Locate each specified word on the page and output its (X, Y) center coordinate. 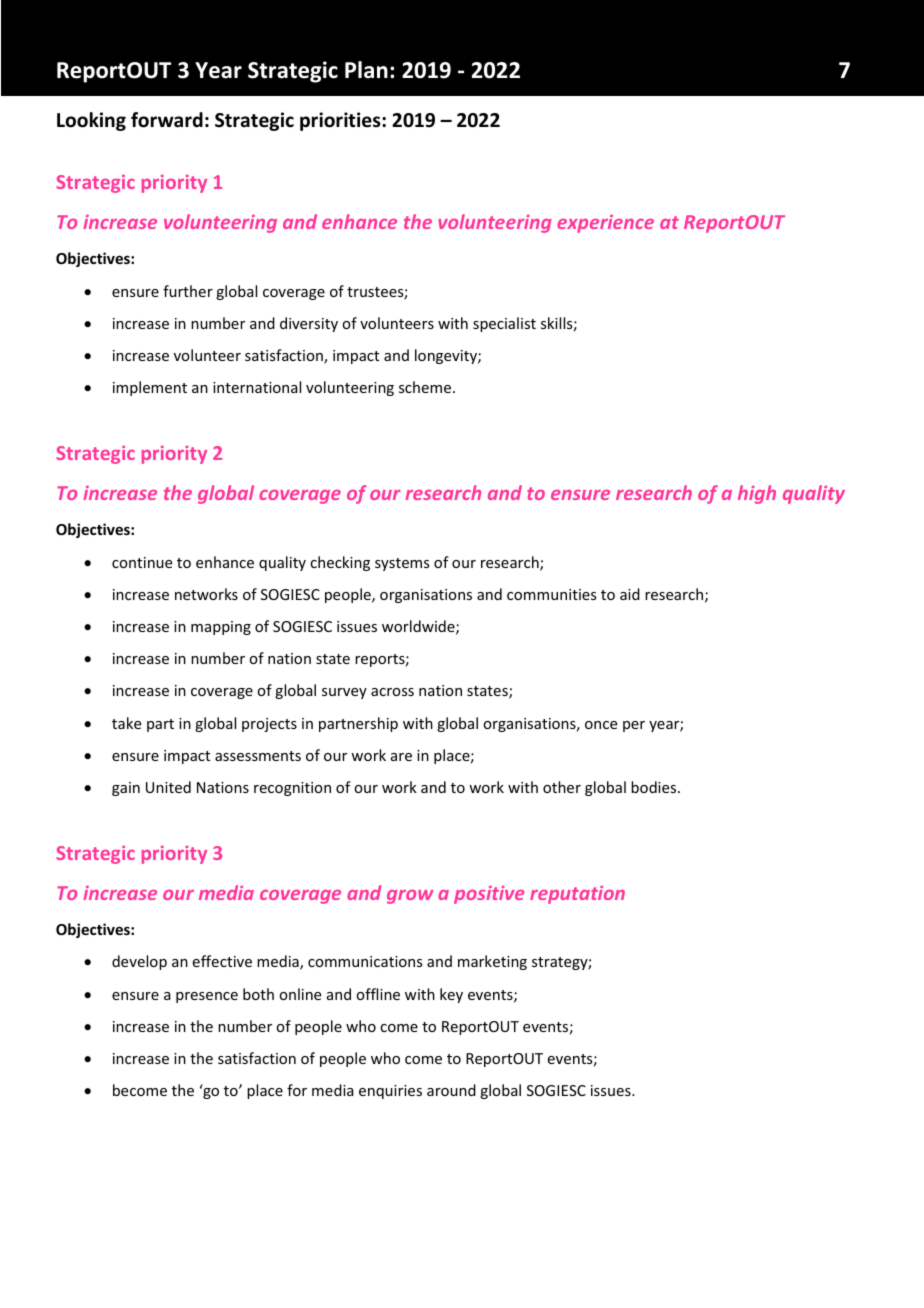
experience (605, 224)
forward (167, 120)
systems (402, 564)
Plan (366, 70)
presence (207, 997)
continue (142, 562)
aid (630, 594)
